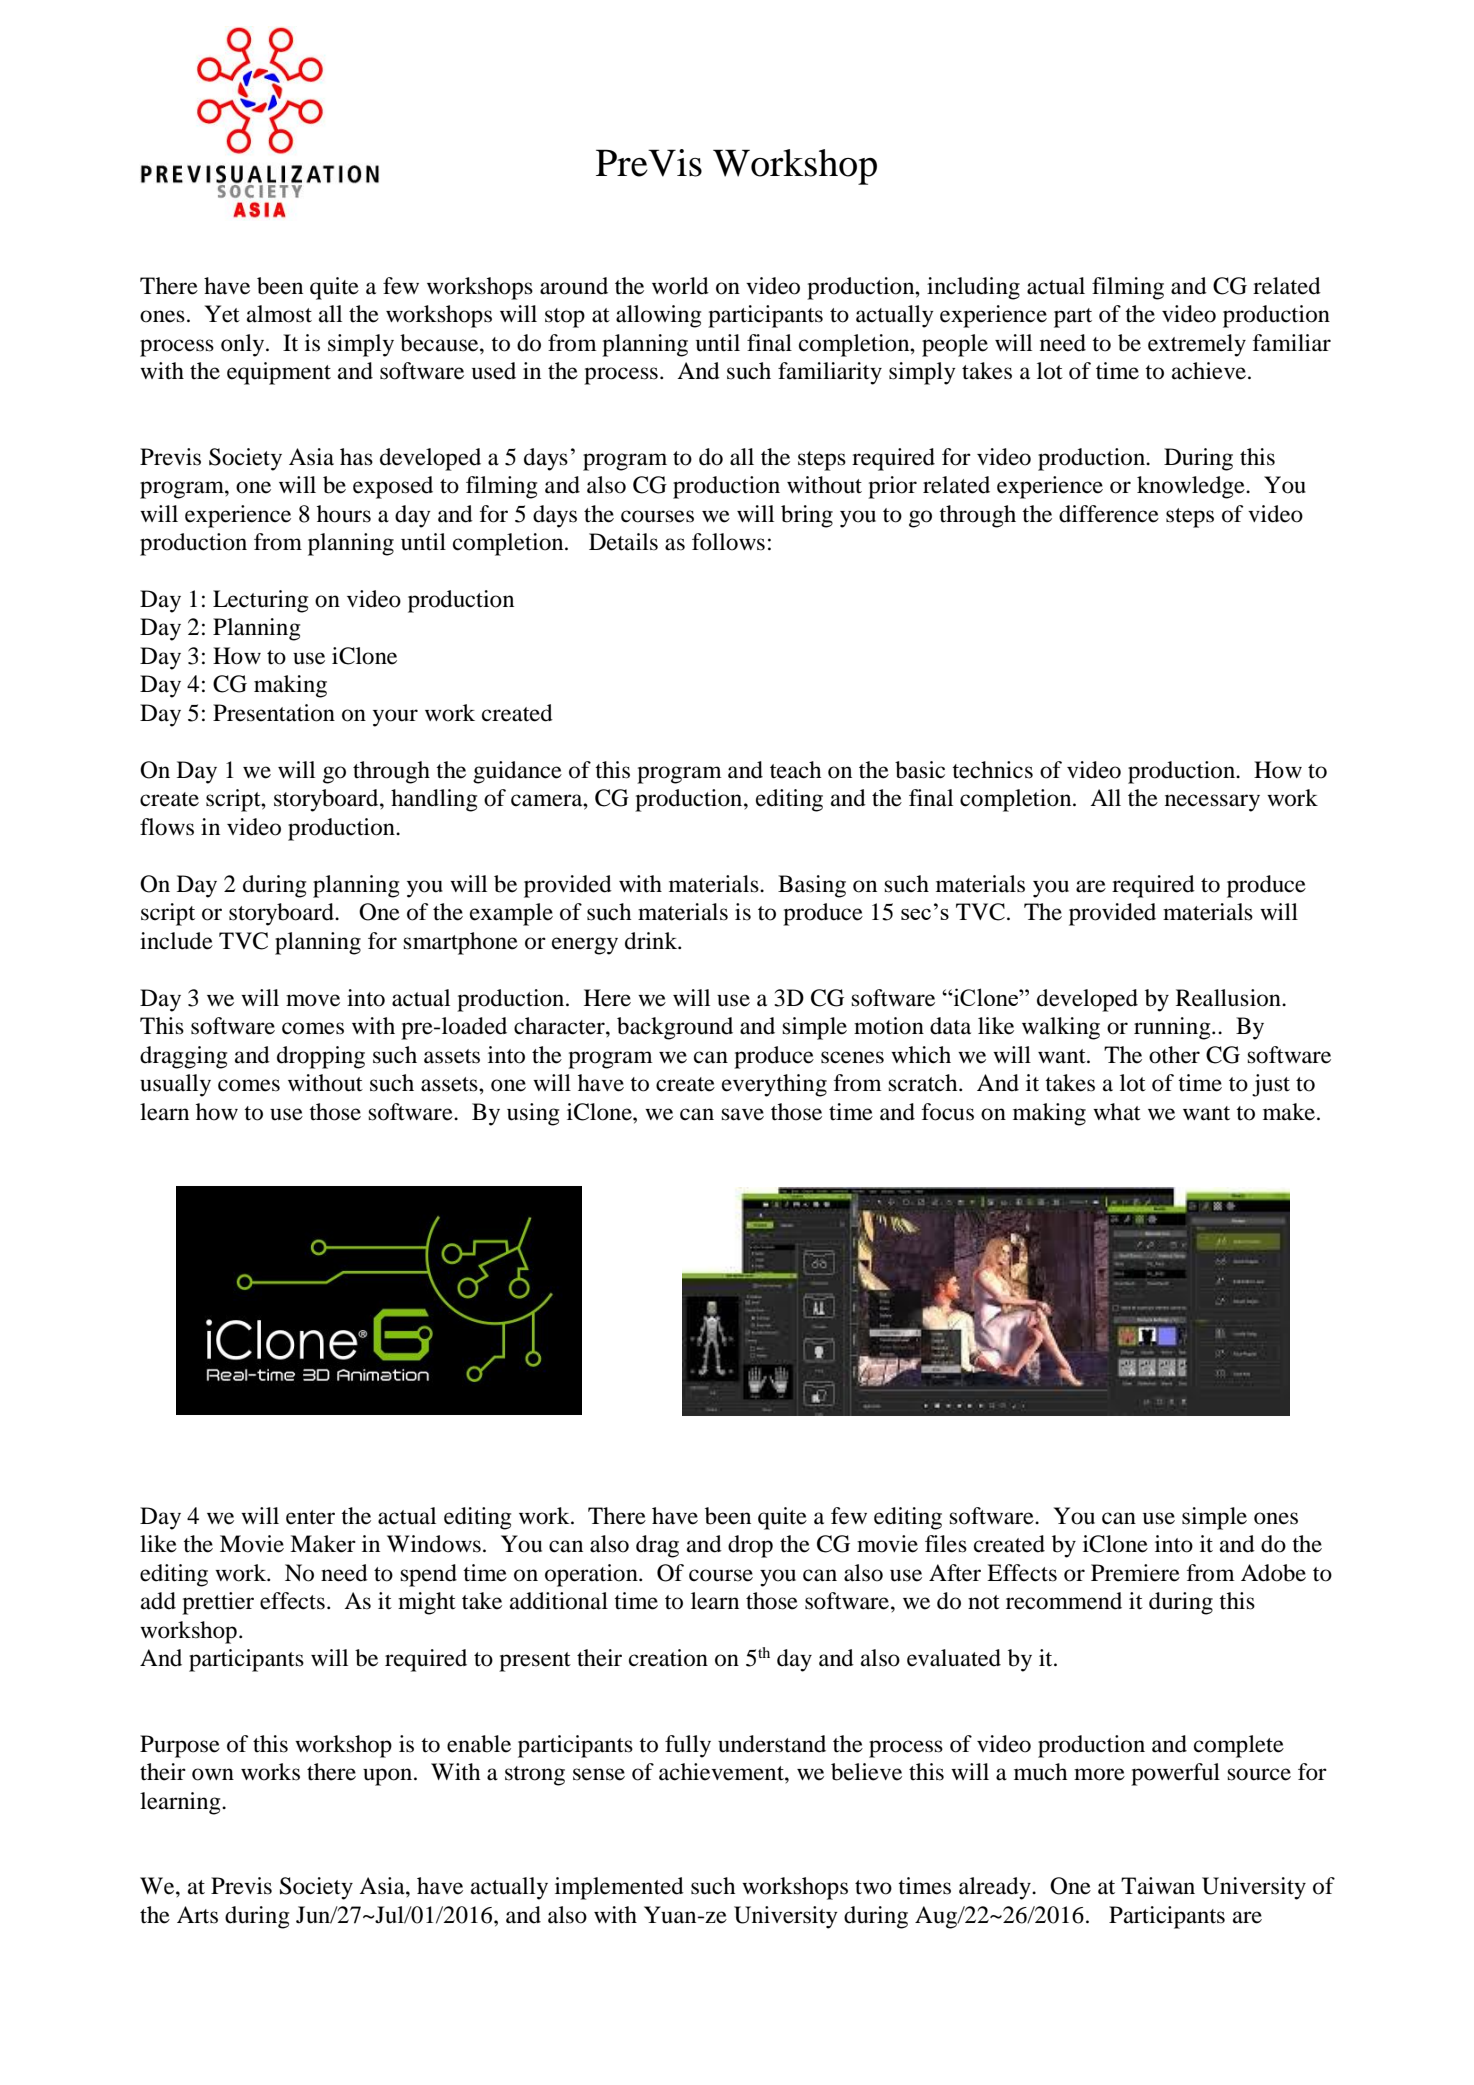  What do you see at coordinates (197, 1915) in the image?
I see `Arts` at bounding box center [197, 1915].
